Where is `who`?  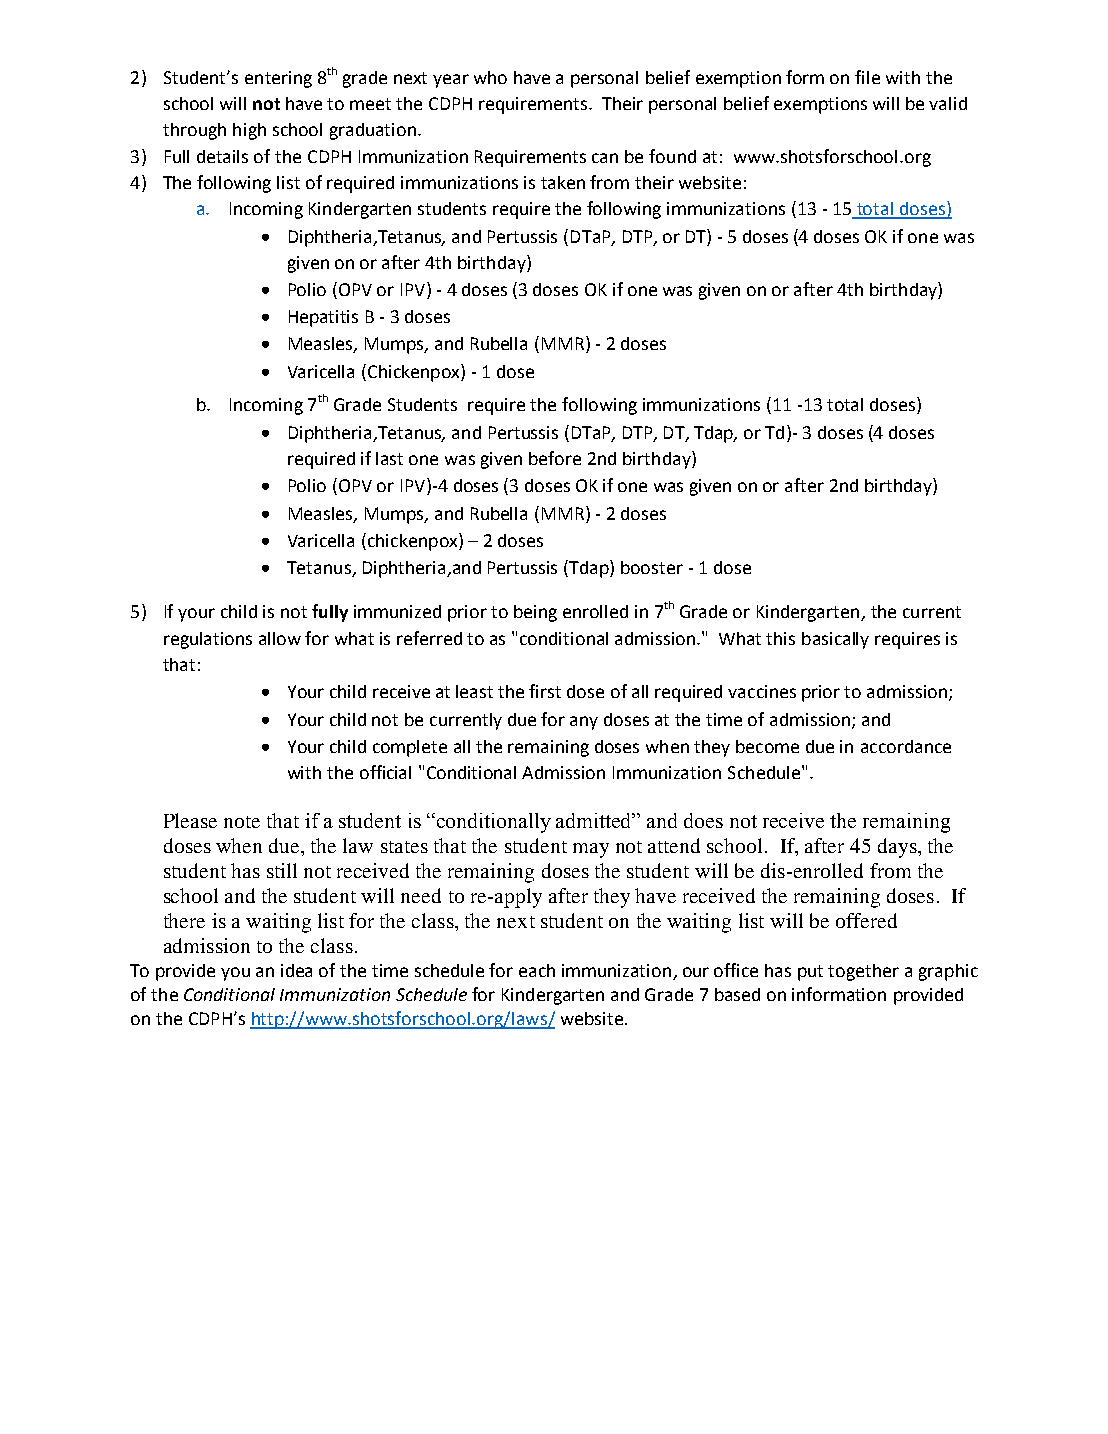
who is located at coordinates (490, 77).
